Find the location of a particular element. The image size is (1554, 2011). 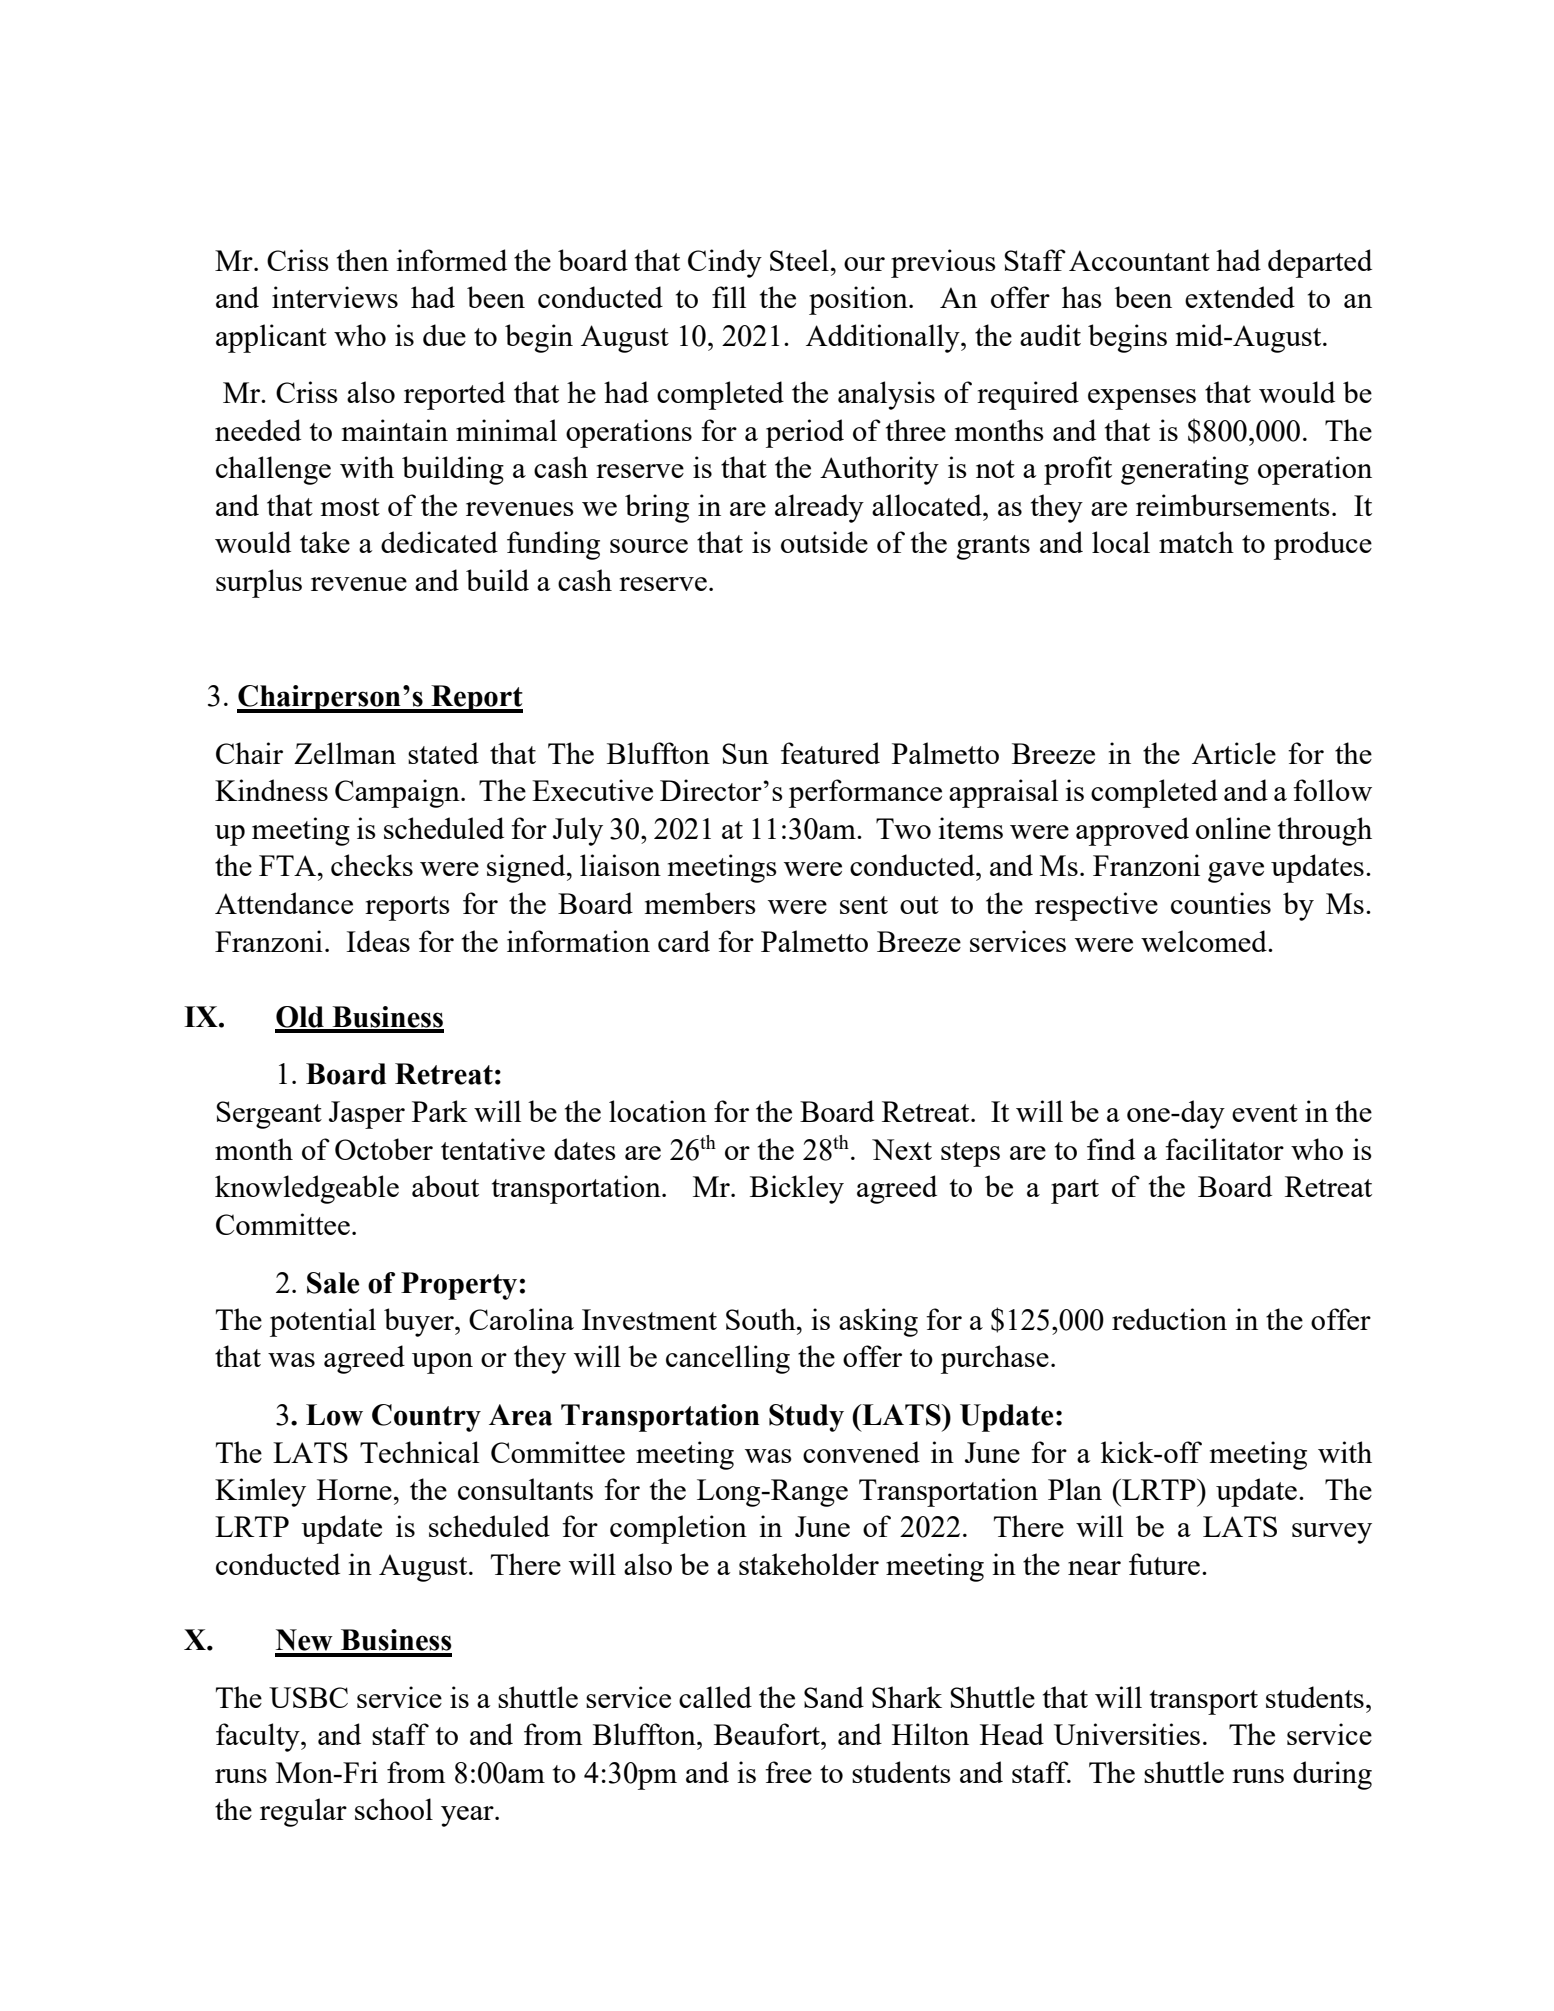

facilitator is located at coordinates (1224, 1149).
